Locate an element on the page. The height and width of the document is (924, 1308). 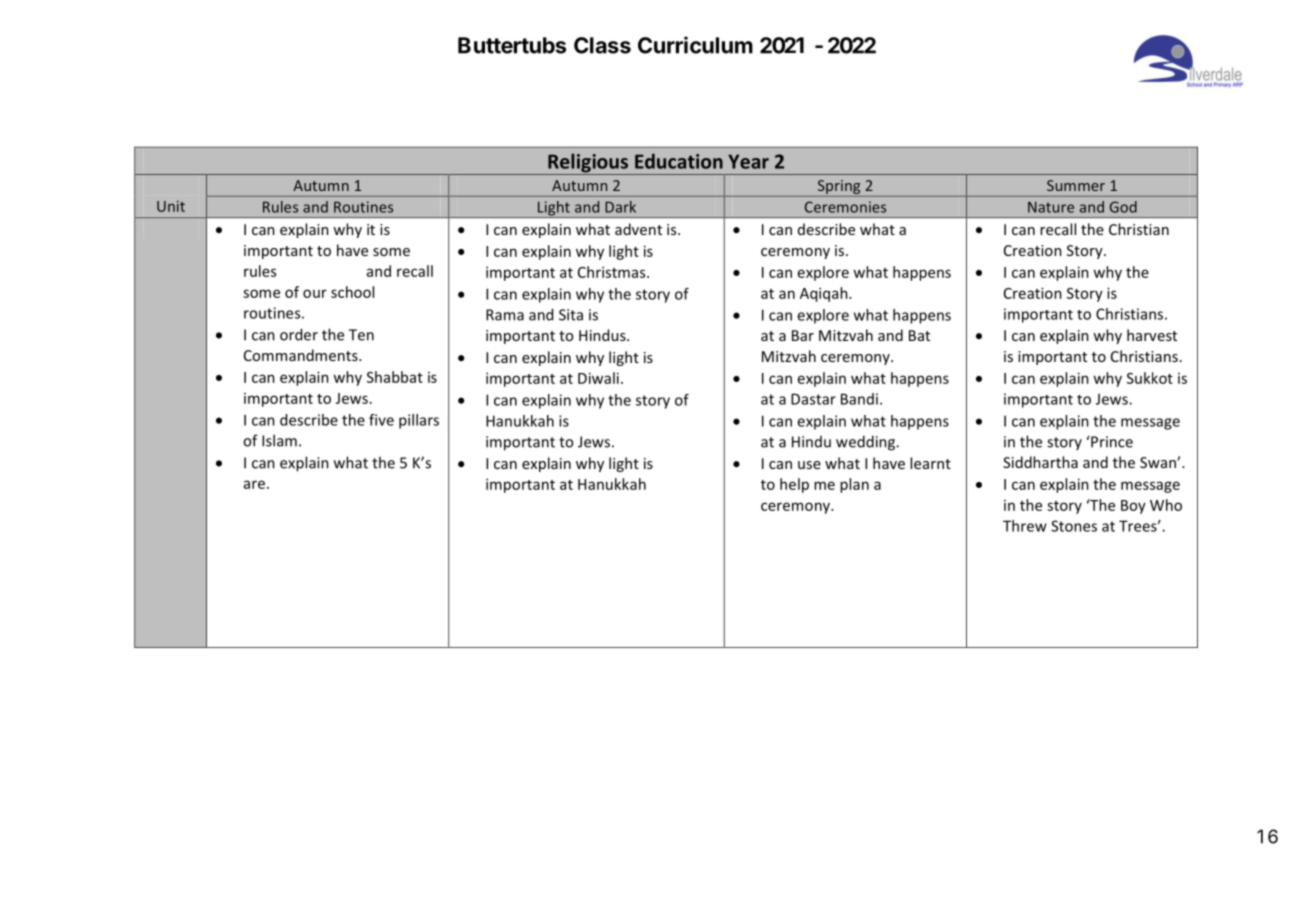
Class is located at coordinates (602, 45).
